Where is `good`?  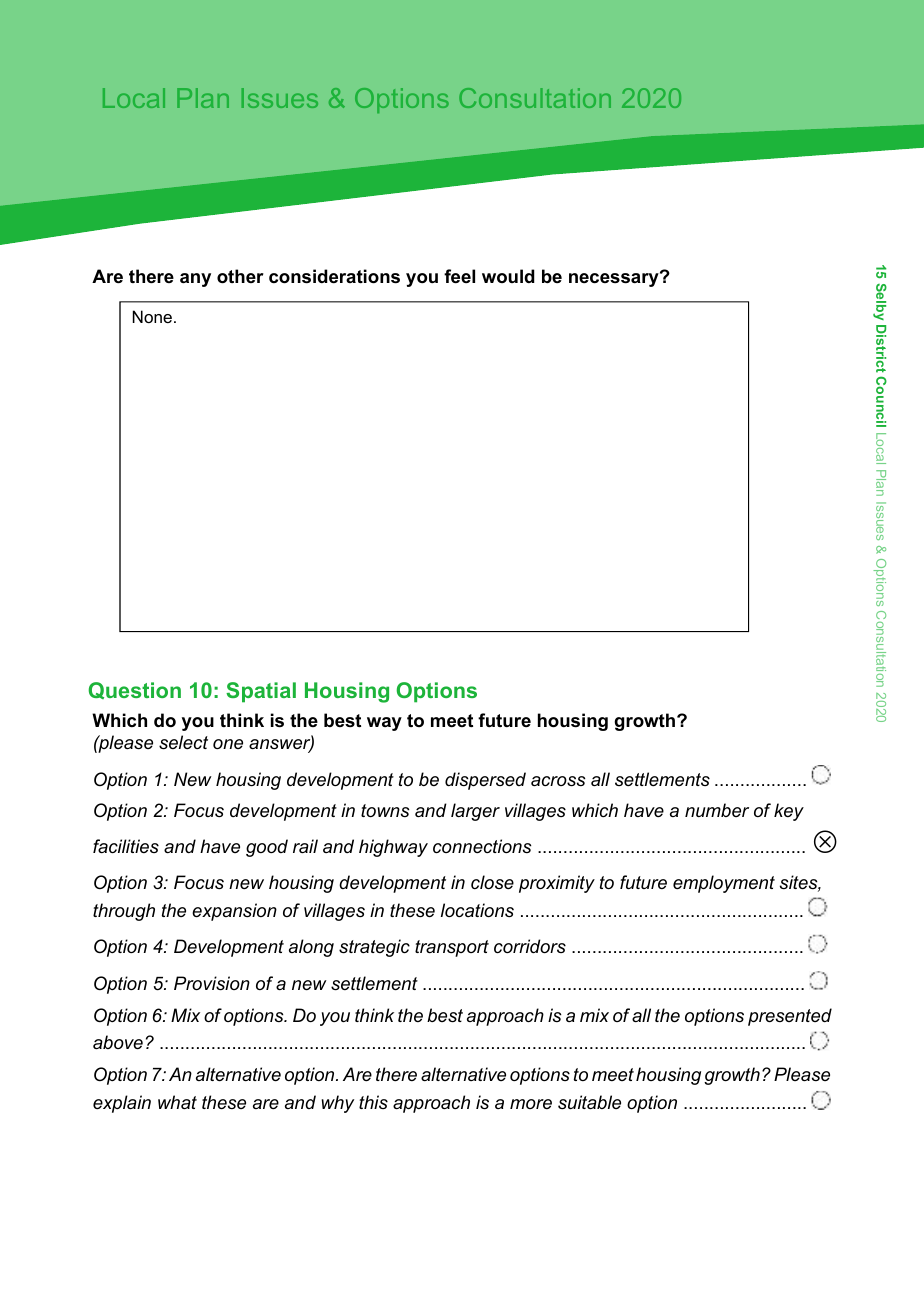
good is located at coordinates (267, 848).
